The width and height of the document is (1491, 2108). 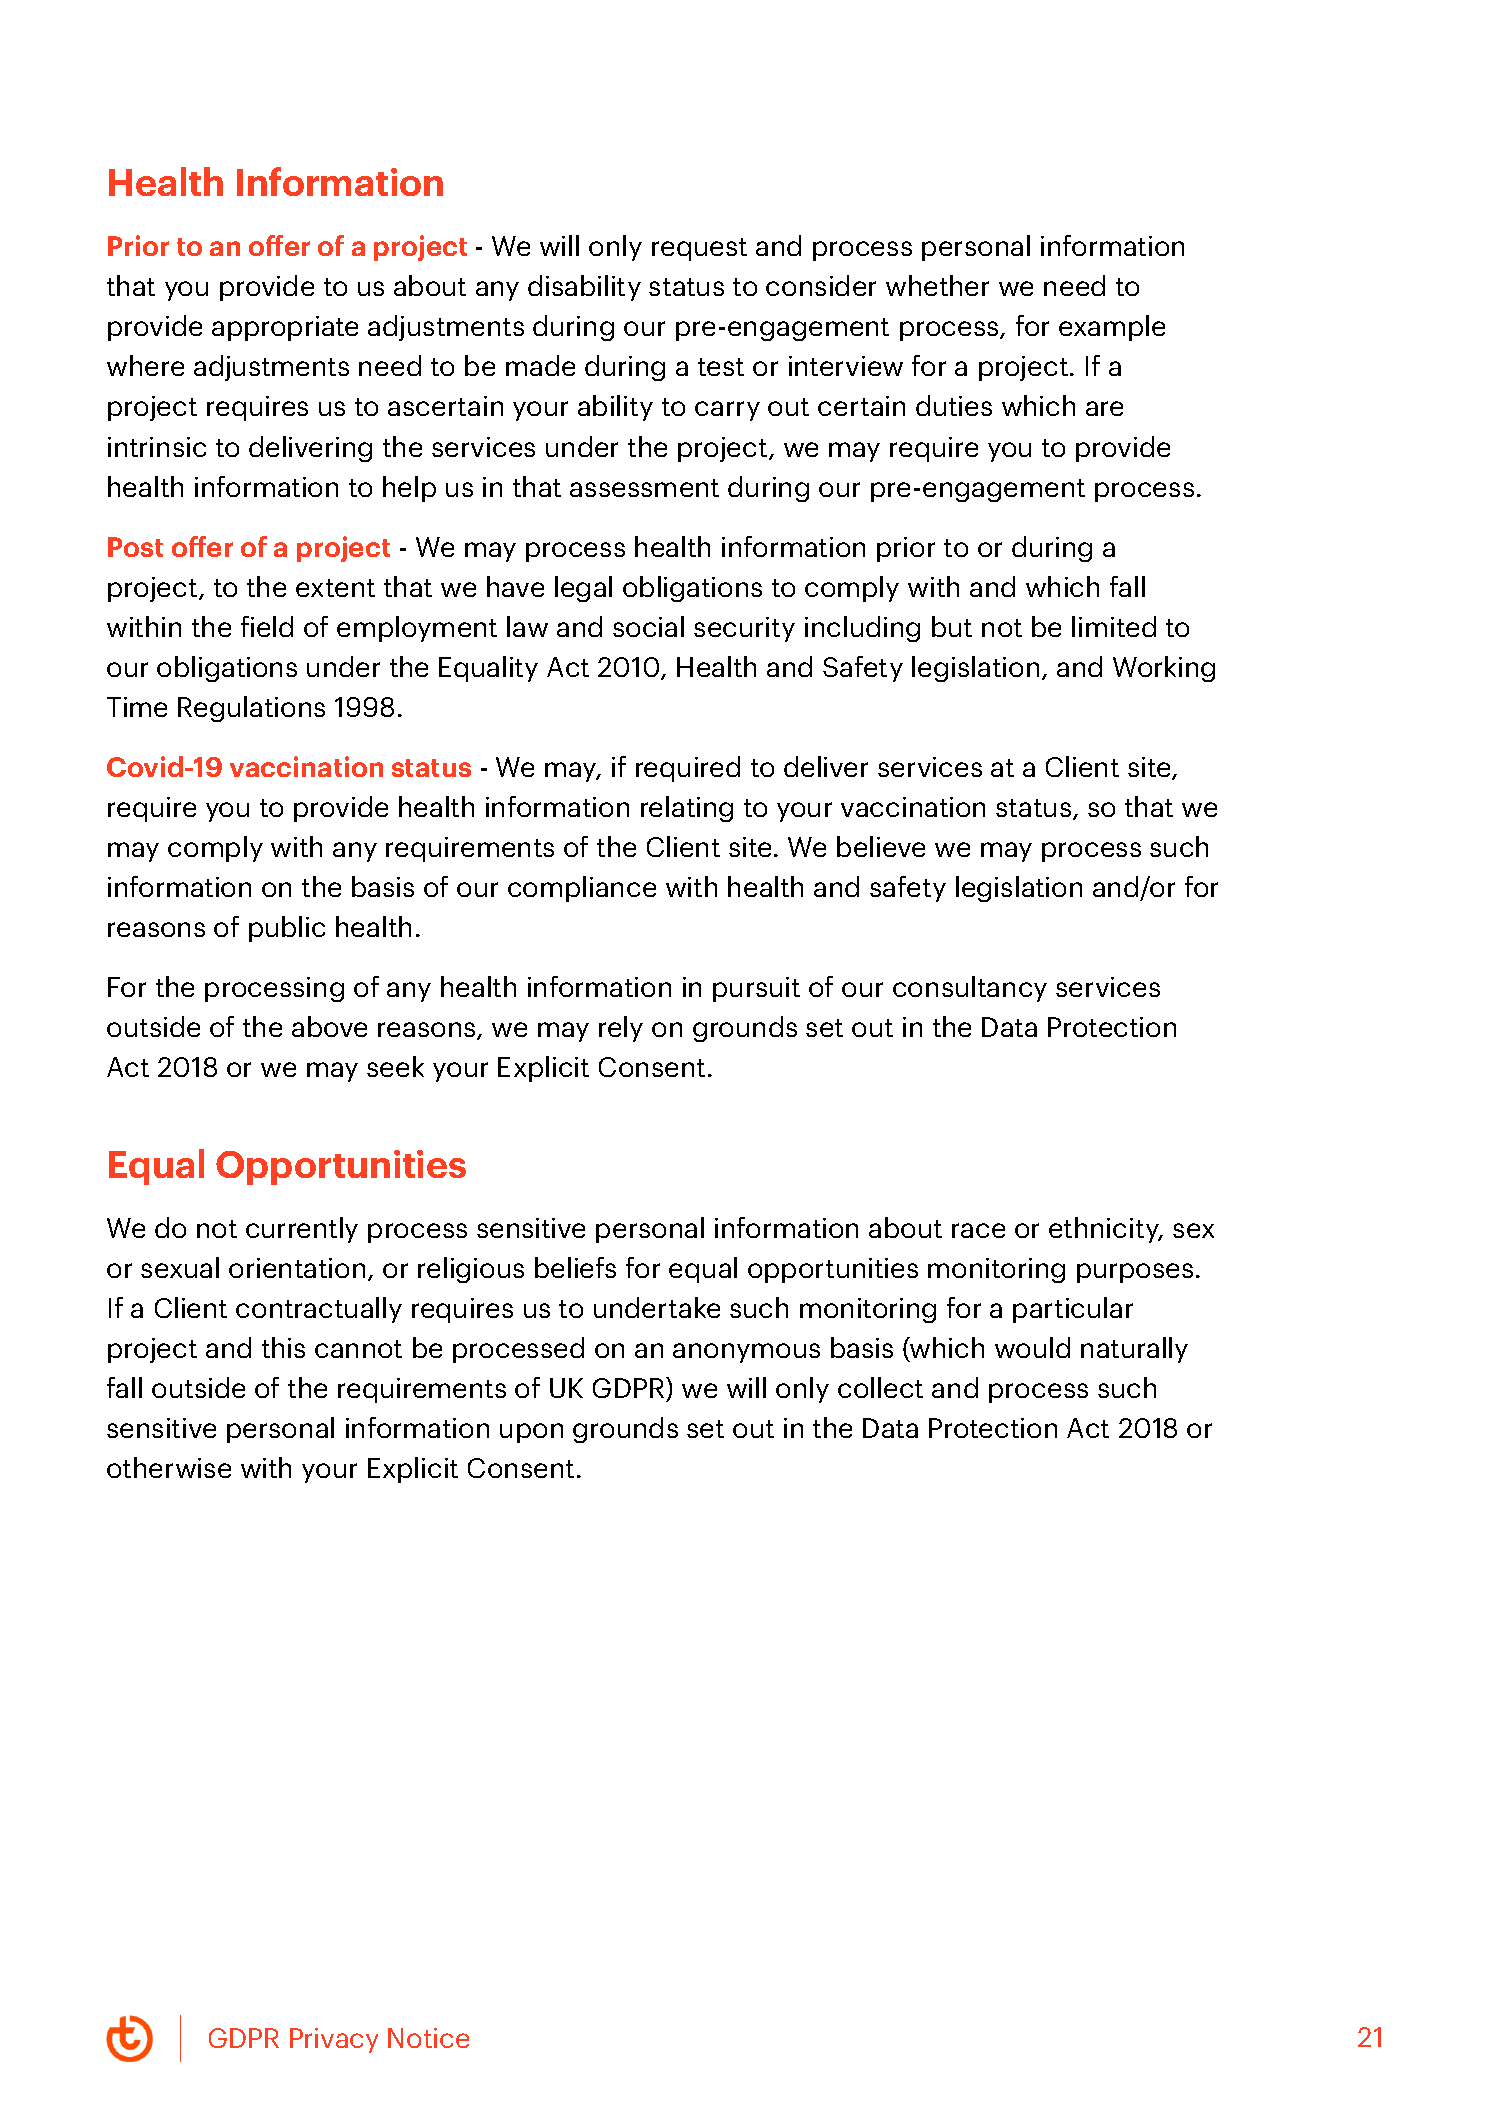 I want to click on consultancy, so click(x=970, y=989).
